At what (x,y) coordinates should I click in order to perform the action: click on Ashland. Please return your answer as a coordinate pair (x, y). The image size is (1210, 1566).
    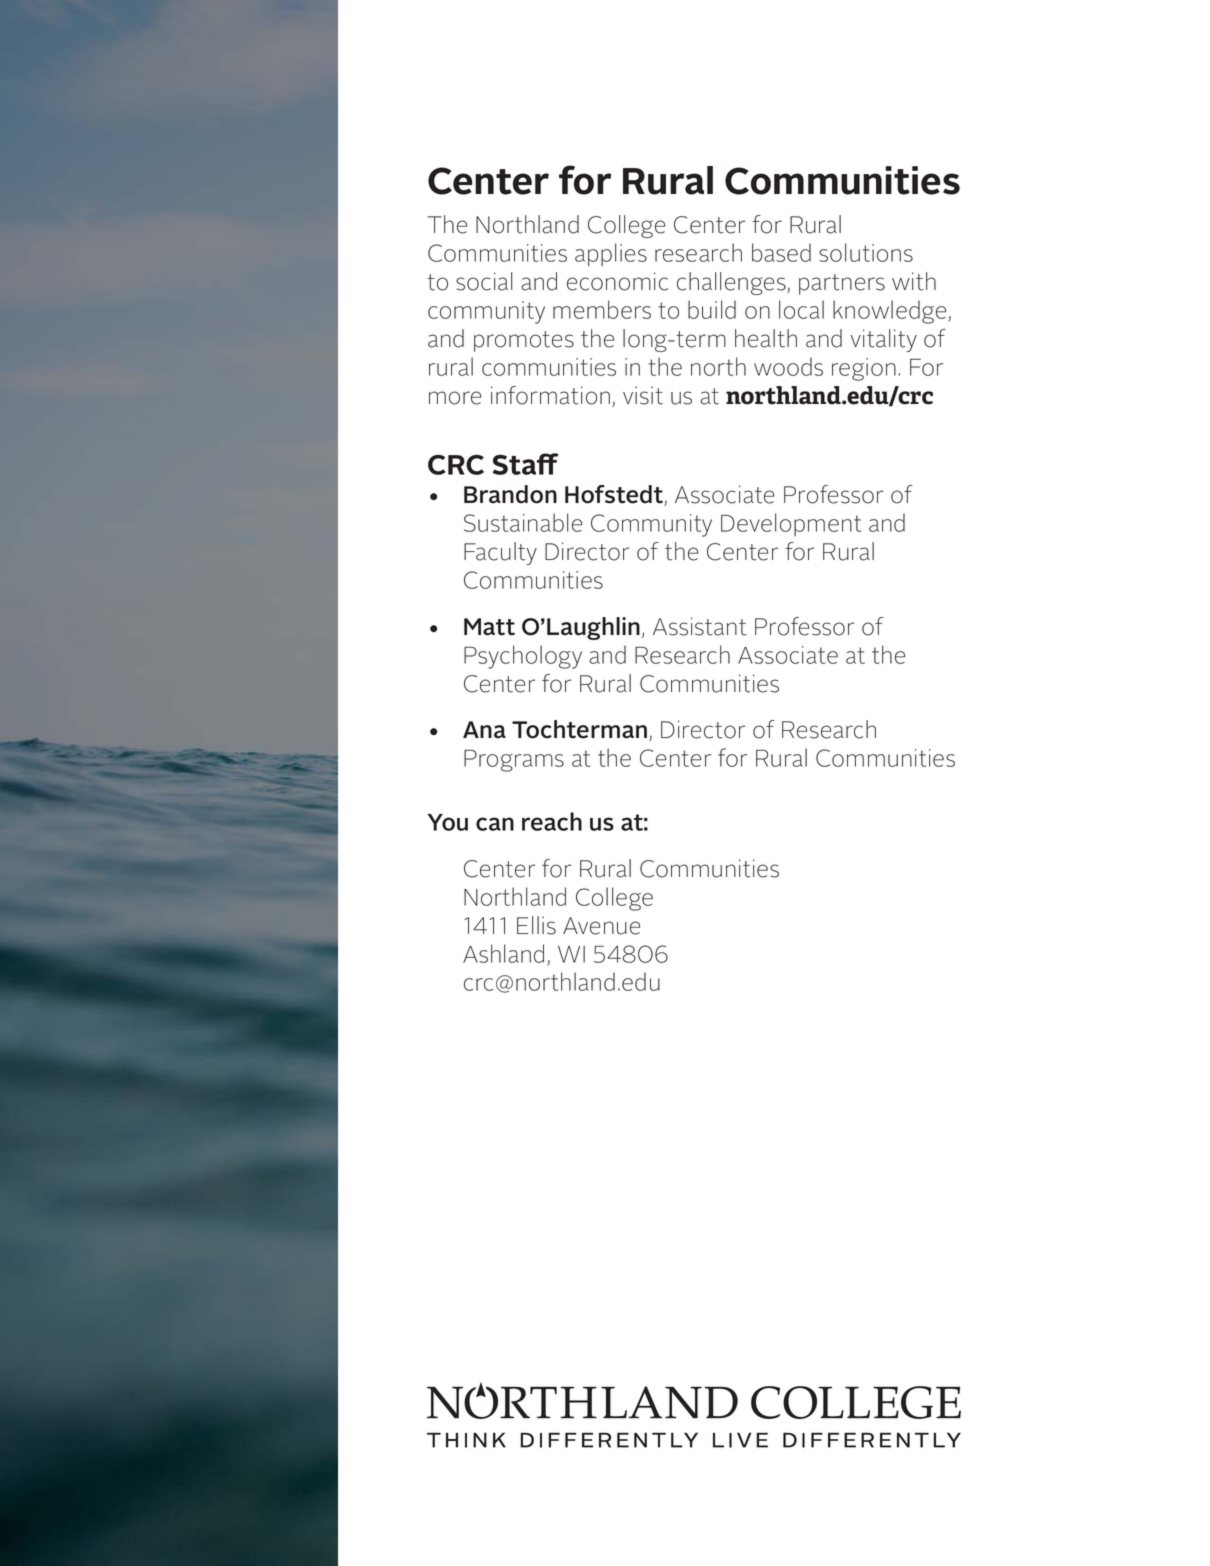
    Looking at the image, I should click on (503, 953).
